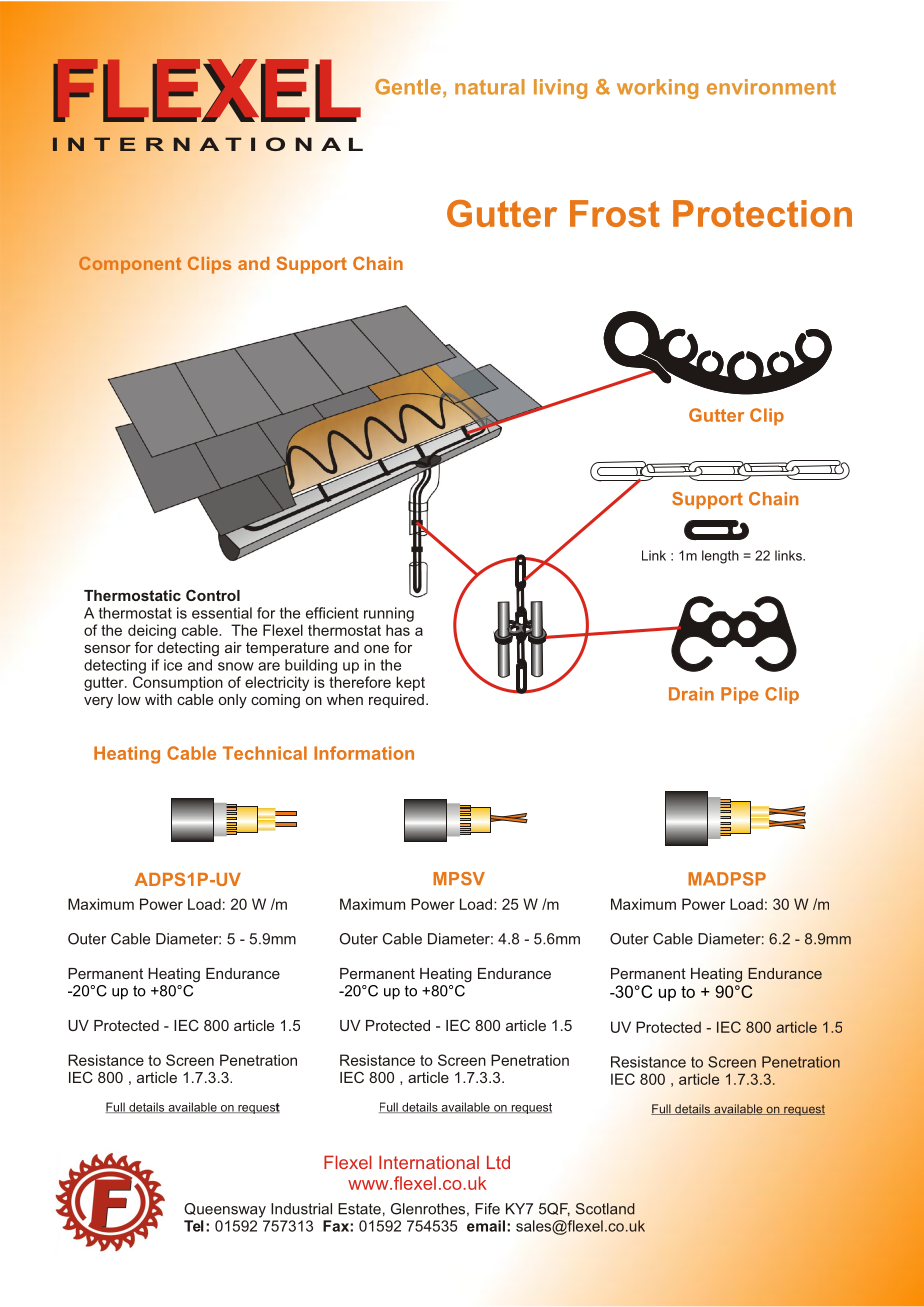 Image resolution: width=924 pixels, height=1307 pixels. Describe the element at coordinates (364, 753) in the screenshot. I see `Information` at that location.
